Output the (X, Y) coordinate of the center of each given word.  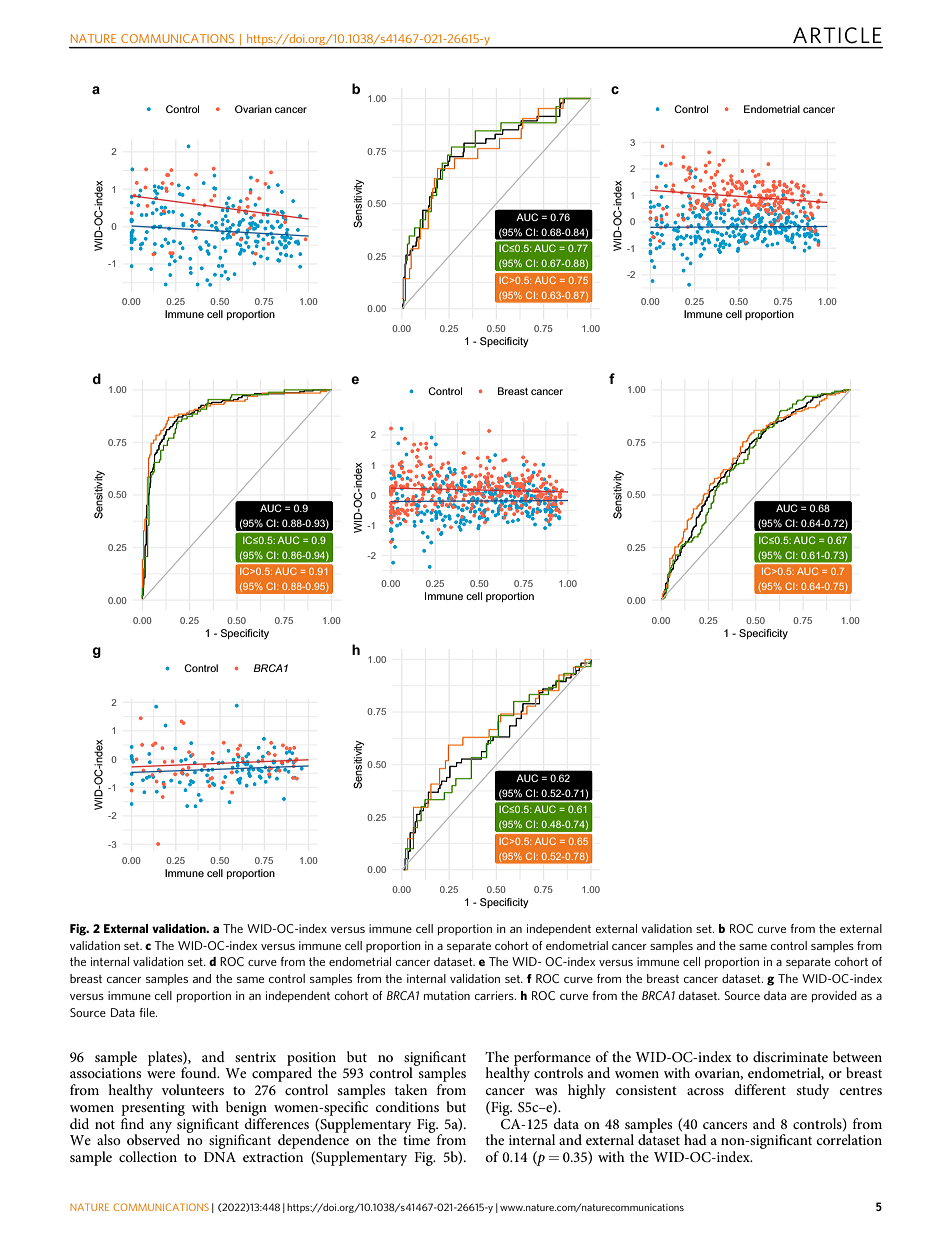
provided (834, 996)
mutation (447, 995)
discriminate (790, 1056)
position (311, 1060)
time (416, 1140)
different (760, 1089)
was (546, 1091)
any (161, 1127)
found (200, 1072)
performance (552, 1059)
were (161, 1074)
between (857, 1056)
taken (410, 1089)
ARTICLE (837, 35)
